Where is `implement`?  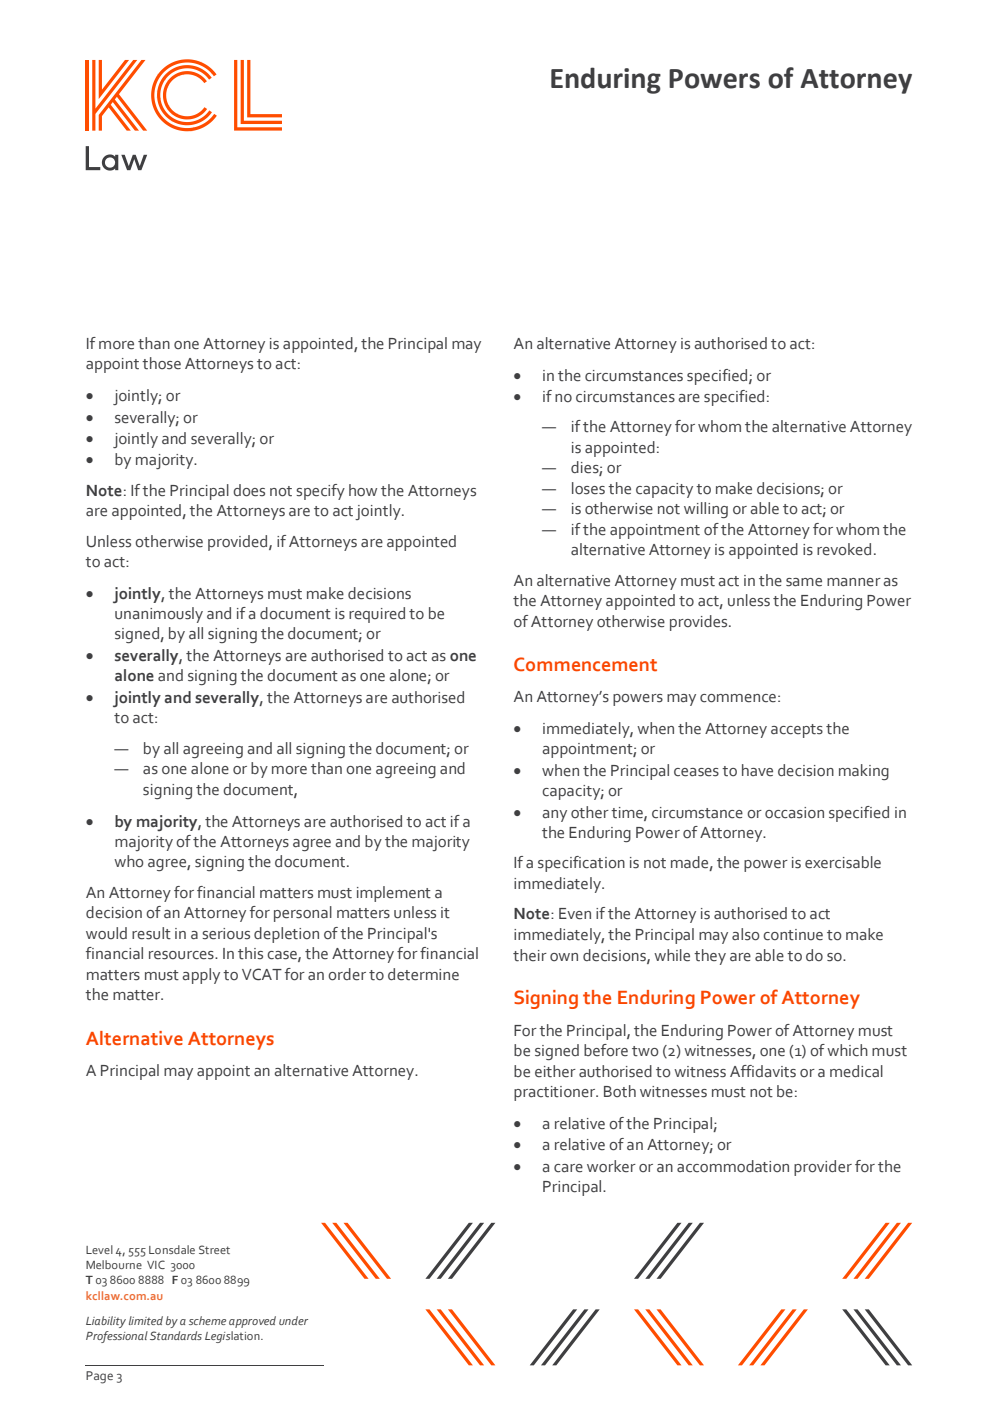
implement is located at coordinates (394, 894).
